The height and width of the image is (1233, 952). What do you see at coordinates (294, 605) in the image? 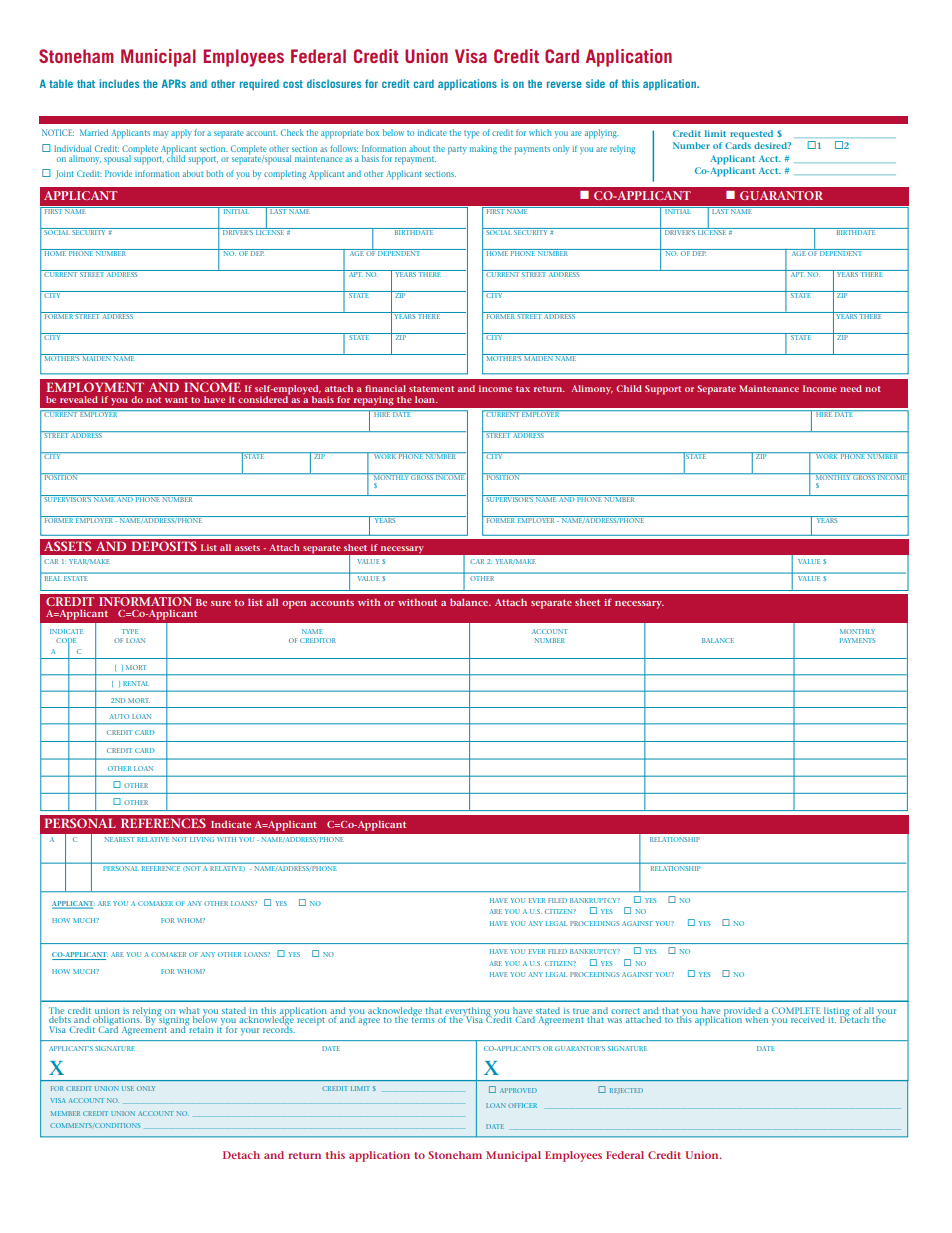
I see `open` at bounding box center [294, 605].
